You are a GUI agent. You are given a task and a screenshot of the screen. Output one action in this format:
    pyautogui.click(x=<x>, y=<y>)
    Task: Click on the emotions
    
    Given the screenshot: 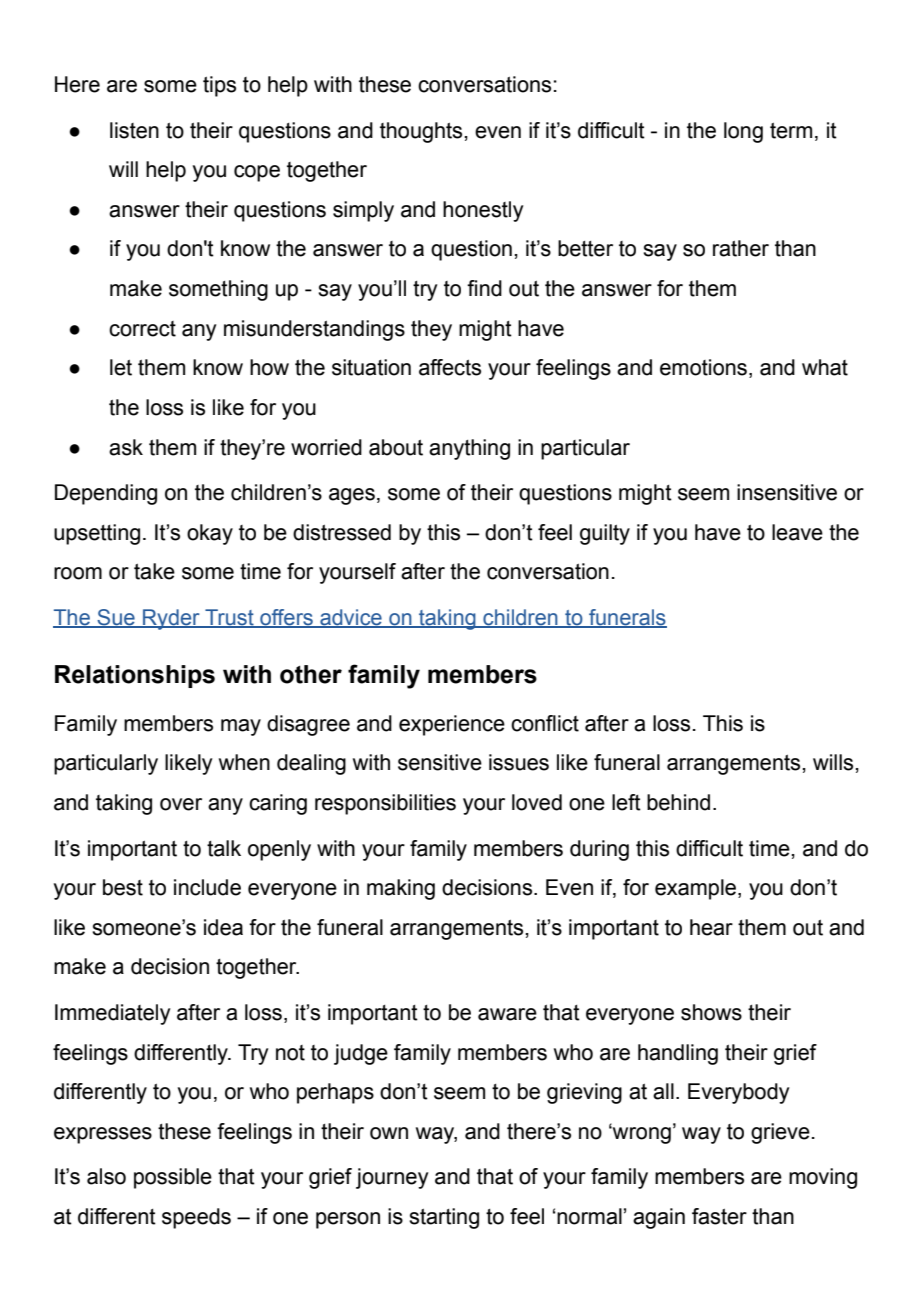 What is the action you would take?
    pyautogui.click(x=703, y=367)
